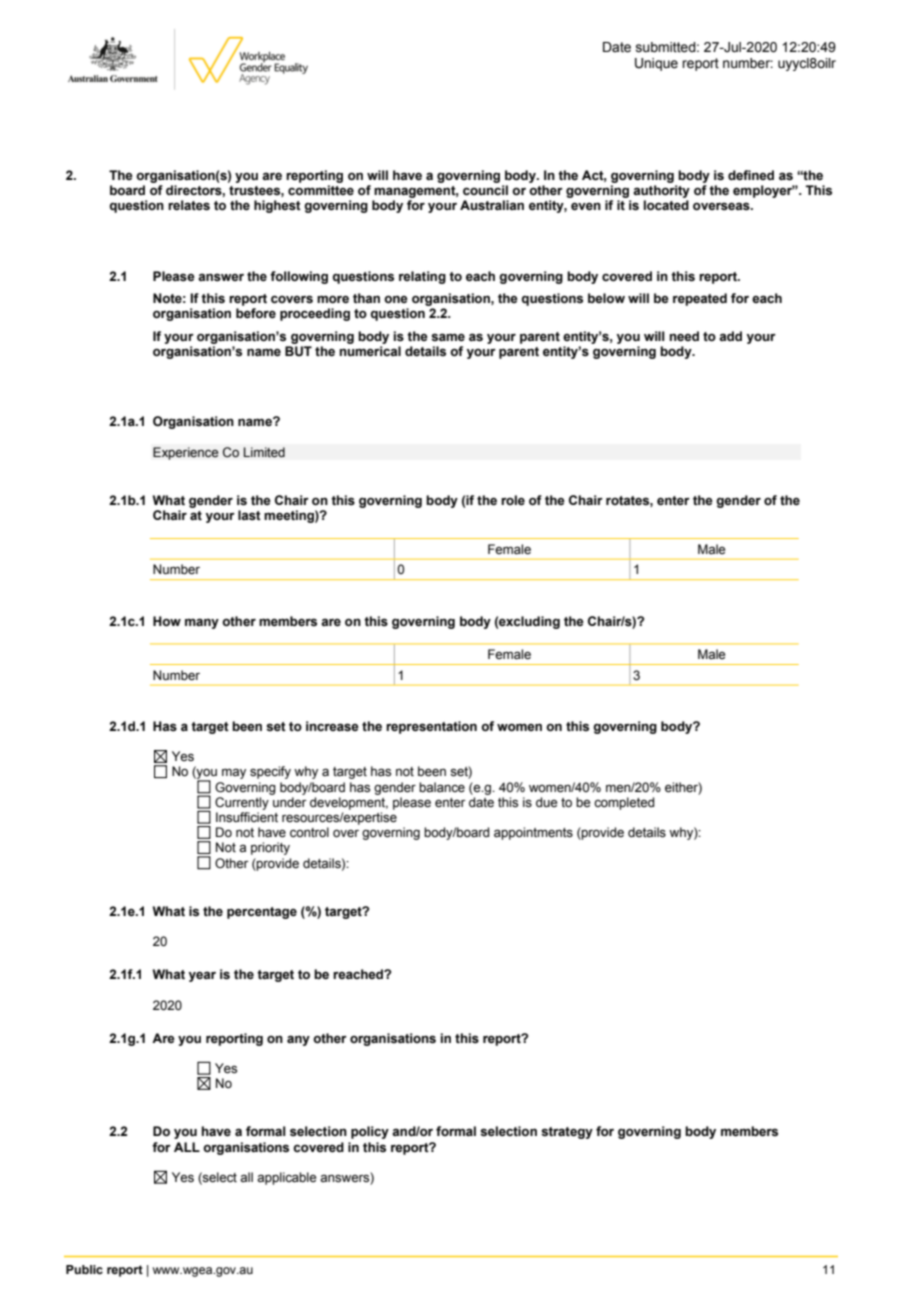  Describe the element at coordinates (485, 190) in the image. I see `council` at that location.
